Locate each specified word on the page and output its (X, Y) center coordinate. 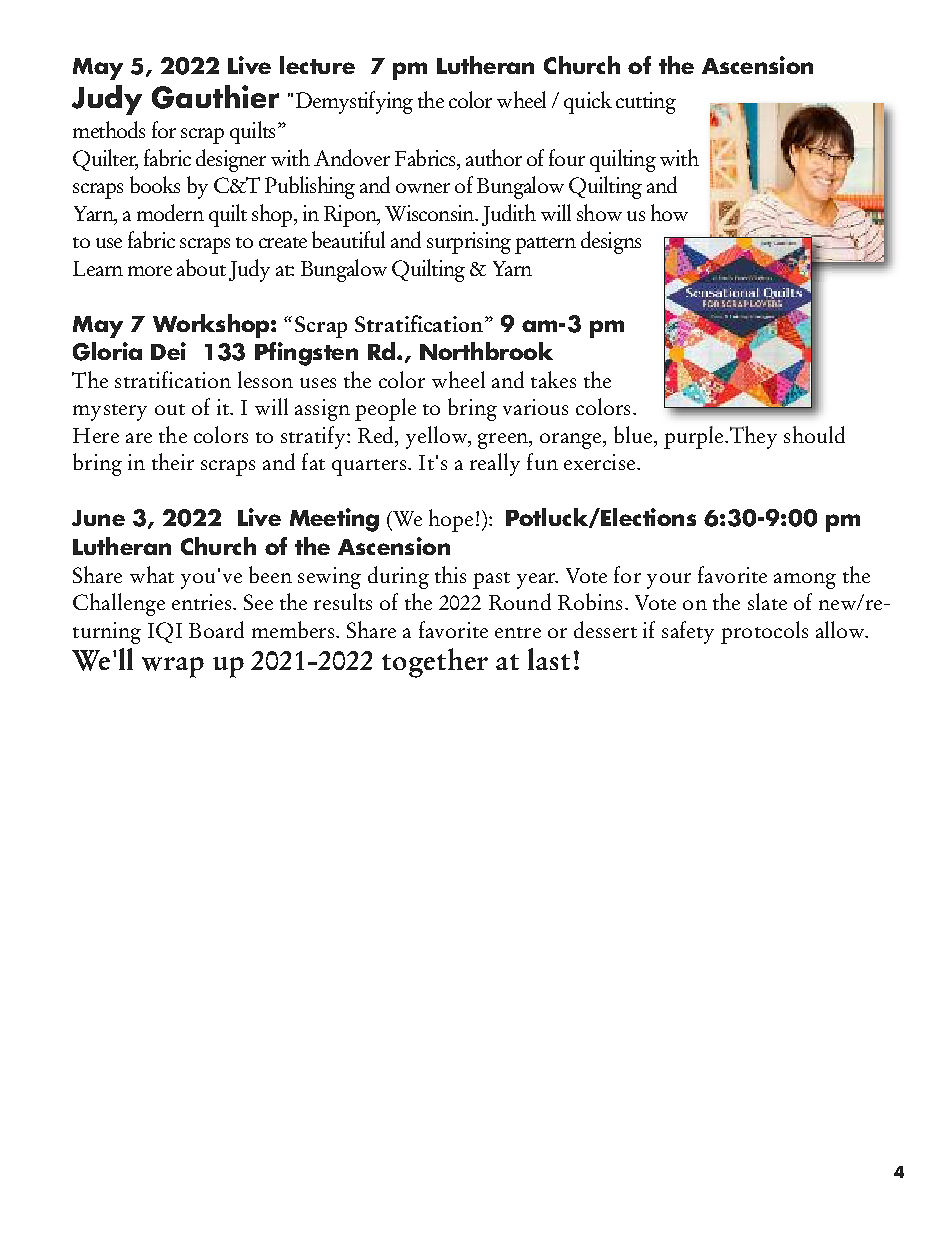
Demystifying (354, 102)
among (805, 581)
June (98, 518)
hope (451, 520)
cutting (646, 103)
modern (170, 212)
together (435, 663)
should (814, 434)
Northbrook (486, 351)
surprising (469, 243)
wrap (173, 667)
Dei (168, 351)
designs (611, 242)
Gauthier (215, 97)
